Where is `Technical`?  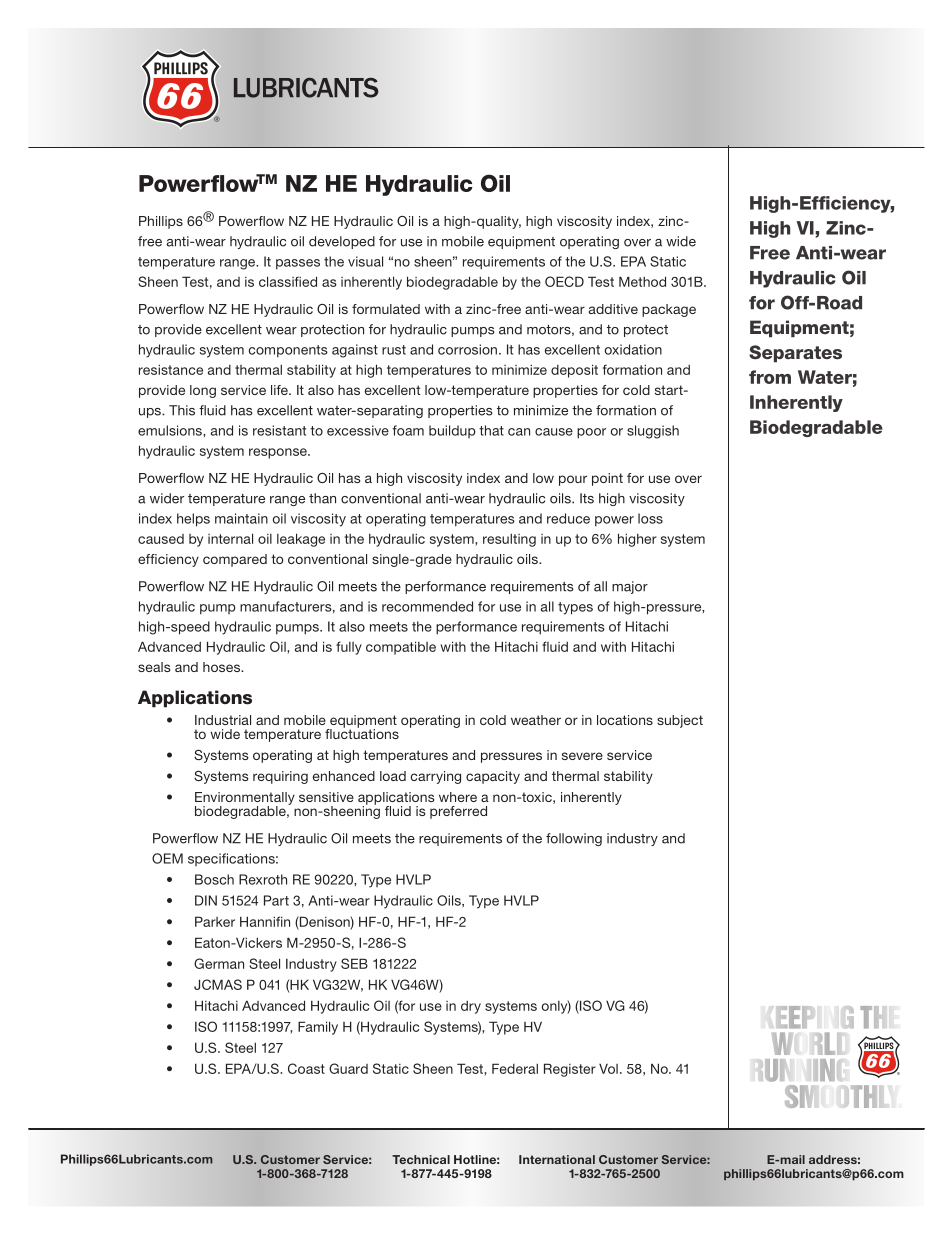
Technical is located at coordinates (421, 1159).
